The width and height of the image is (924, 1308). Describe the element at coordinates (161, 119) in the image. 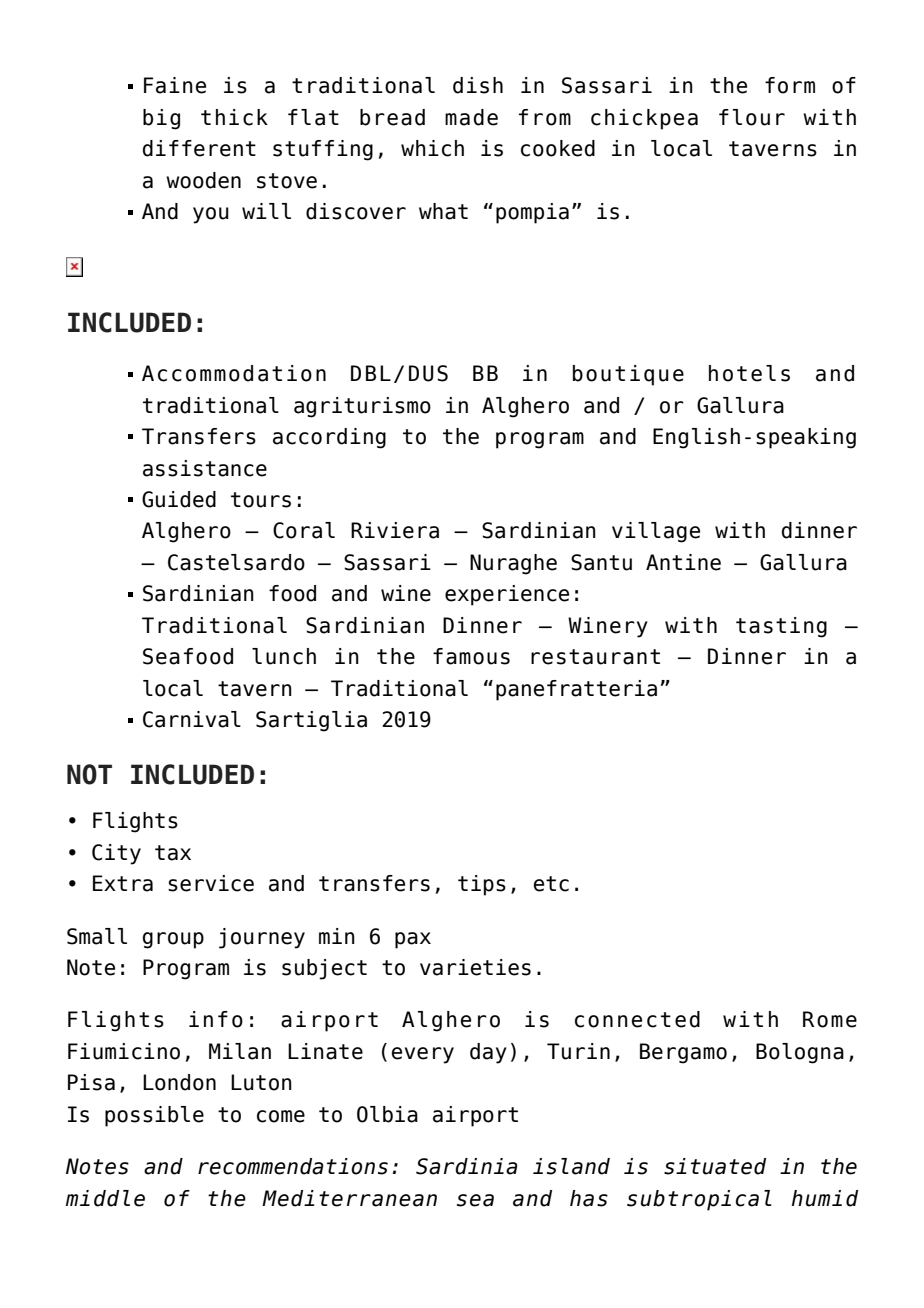

I see `big` at that location.
